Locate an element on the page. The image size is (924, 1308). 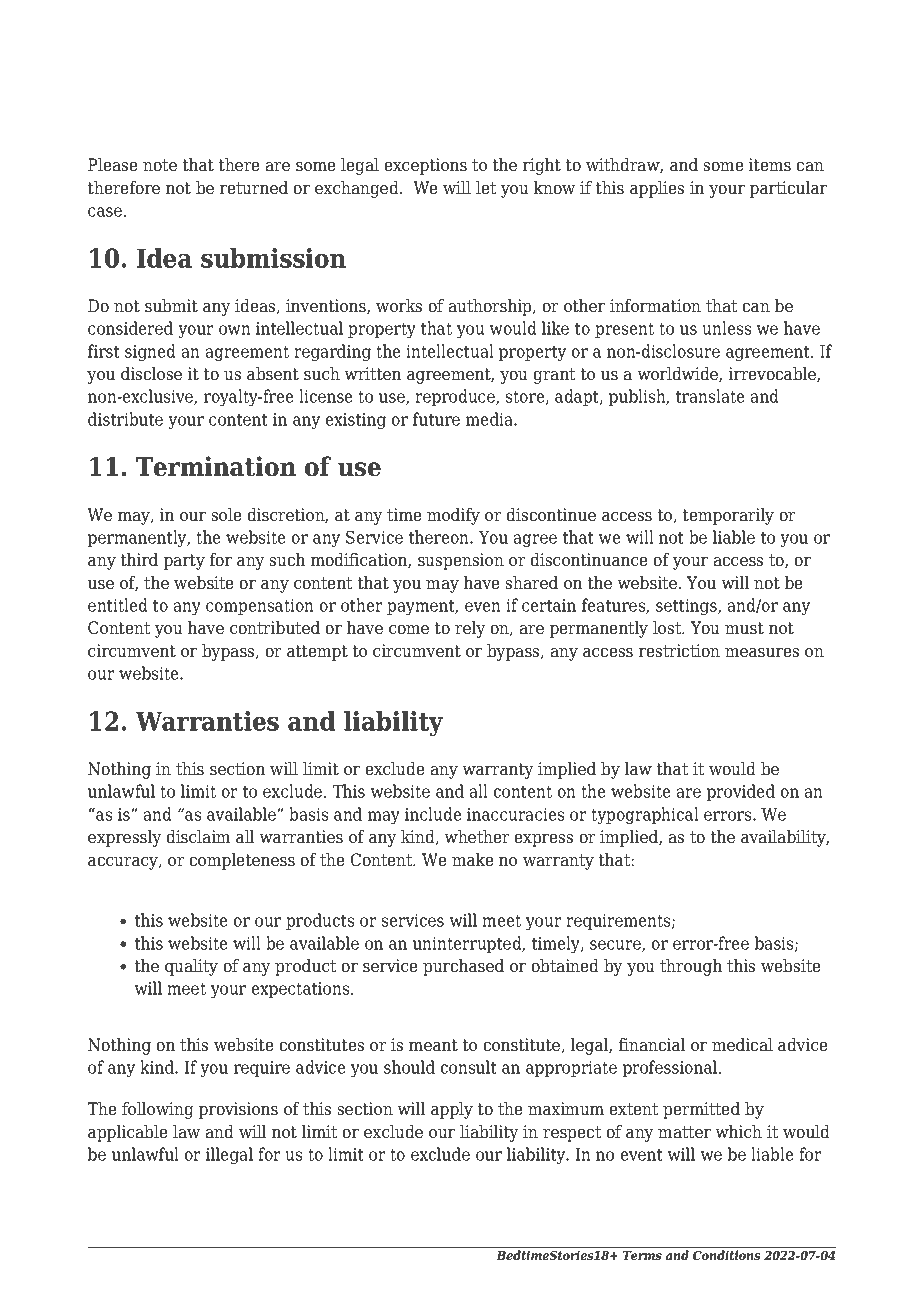
applicable is located at coordinates (128, 1133).
